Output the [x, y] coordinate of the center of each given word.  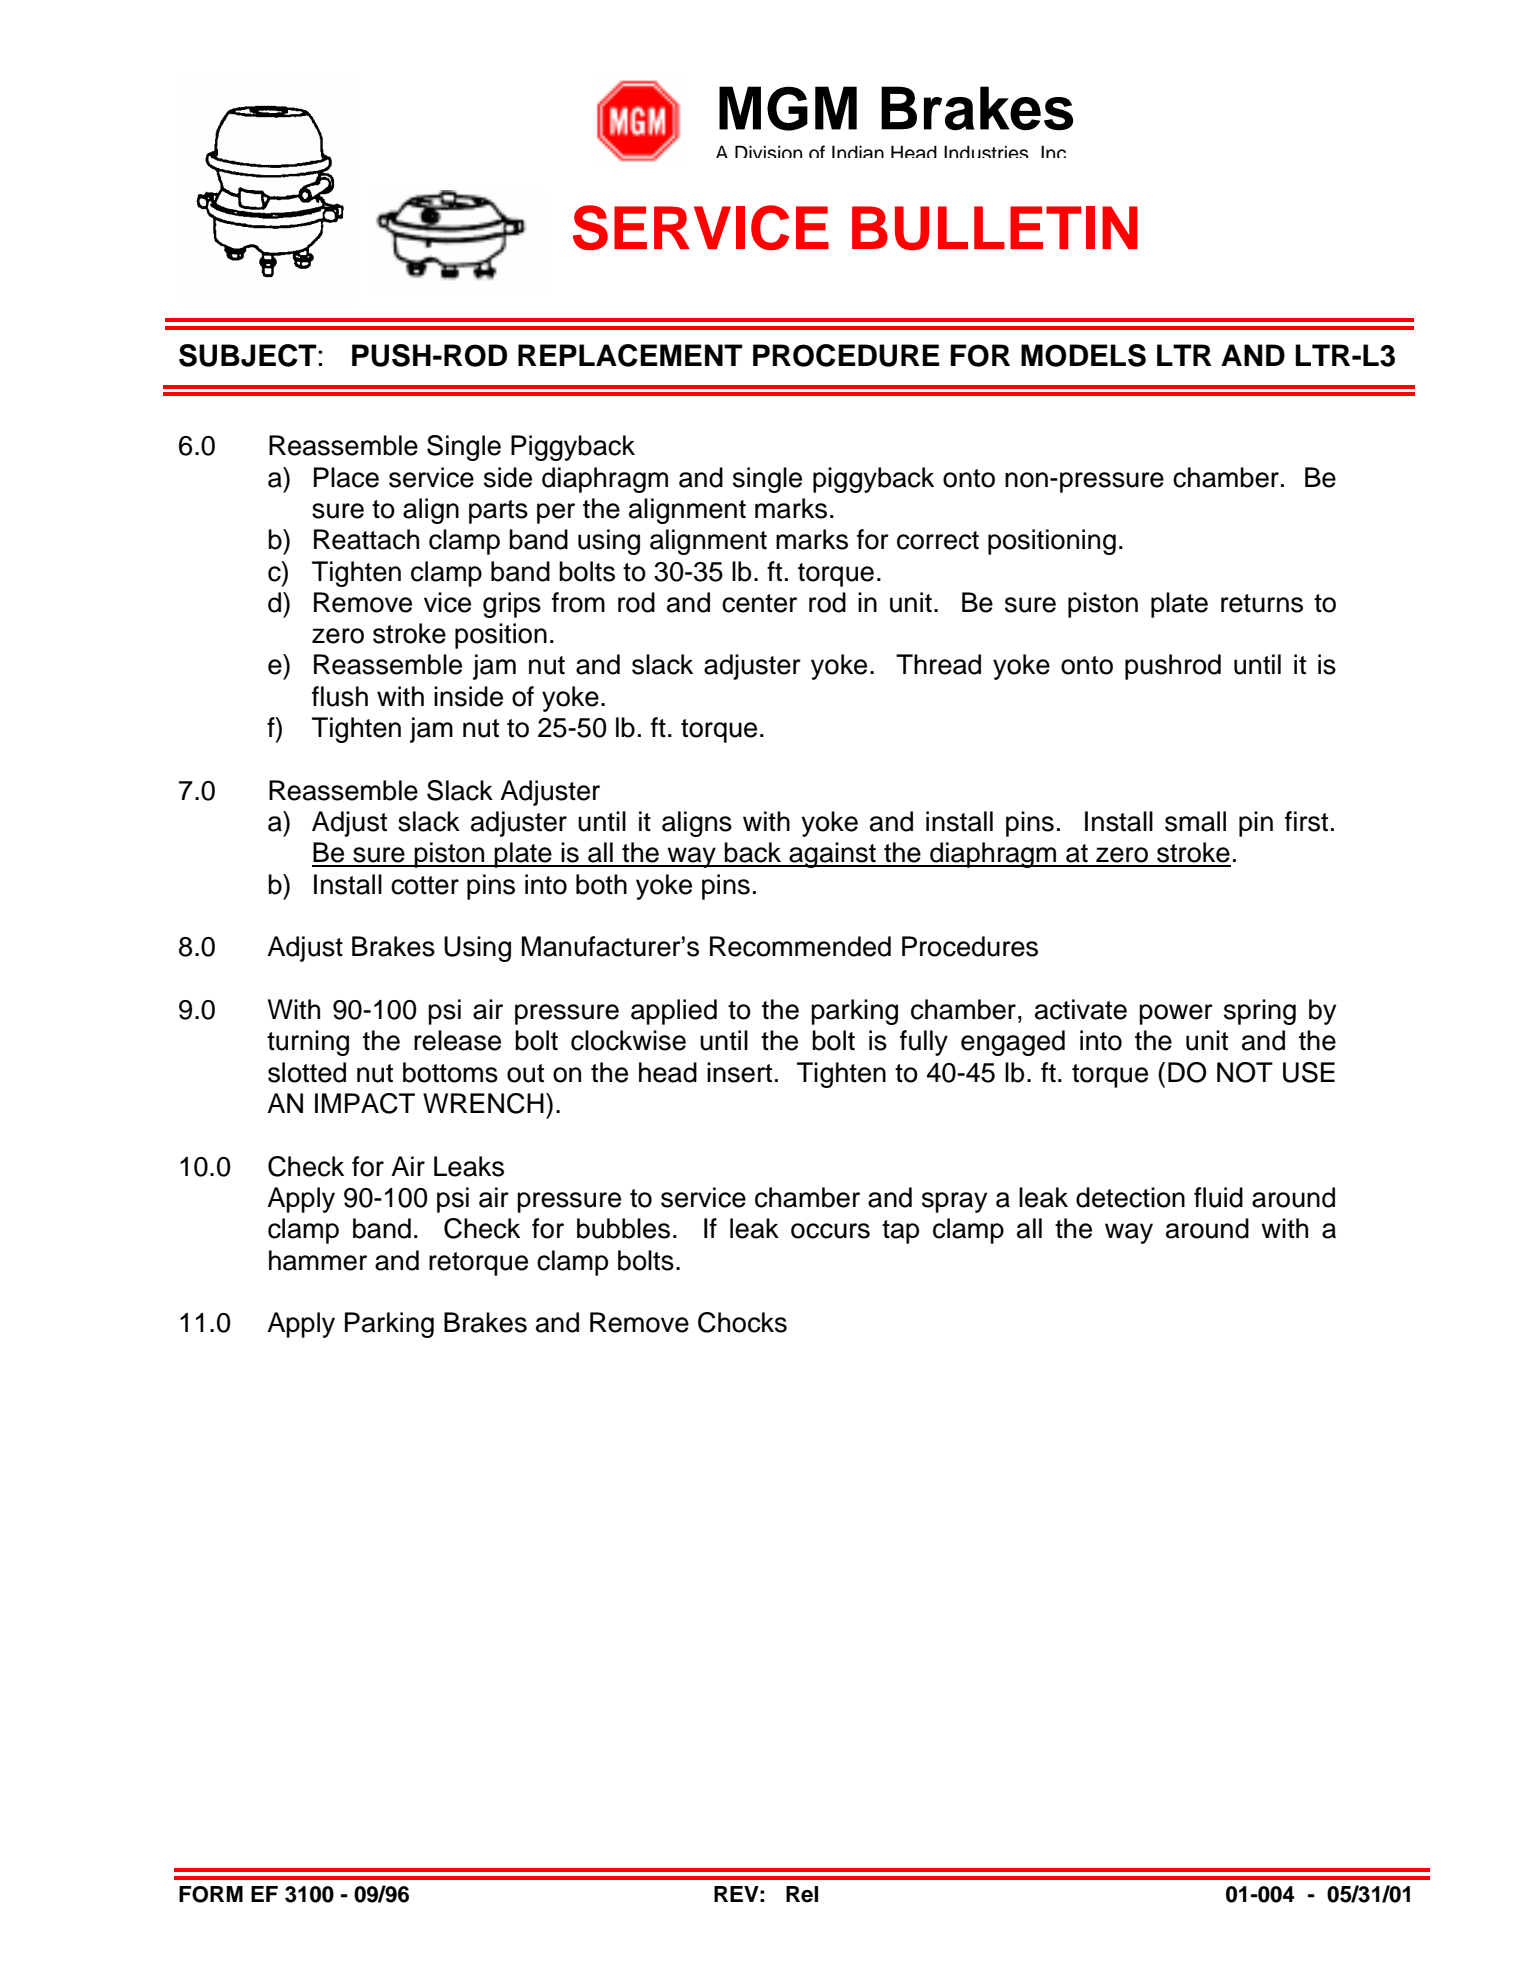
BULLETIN [995, 228]
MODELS [1083, 355]
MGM [788, 108]
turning [308, 1043]
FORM [211, 1894]
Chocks [742, 1322]
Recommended [800, 946]
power [1176, 1014]
